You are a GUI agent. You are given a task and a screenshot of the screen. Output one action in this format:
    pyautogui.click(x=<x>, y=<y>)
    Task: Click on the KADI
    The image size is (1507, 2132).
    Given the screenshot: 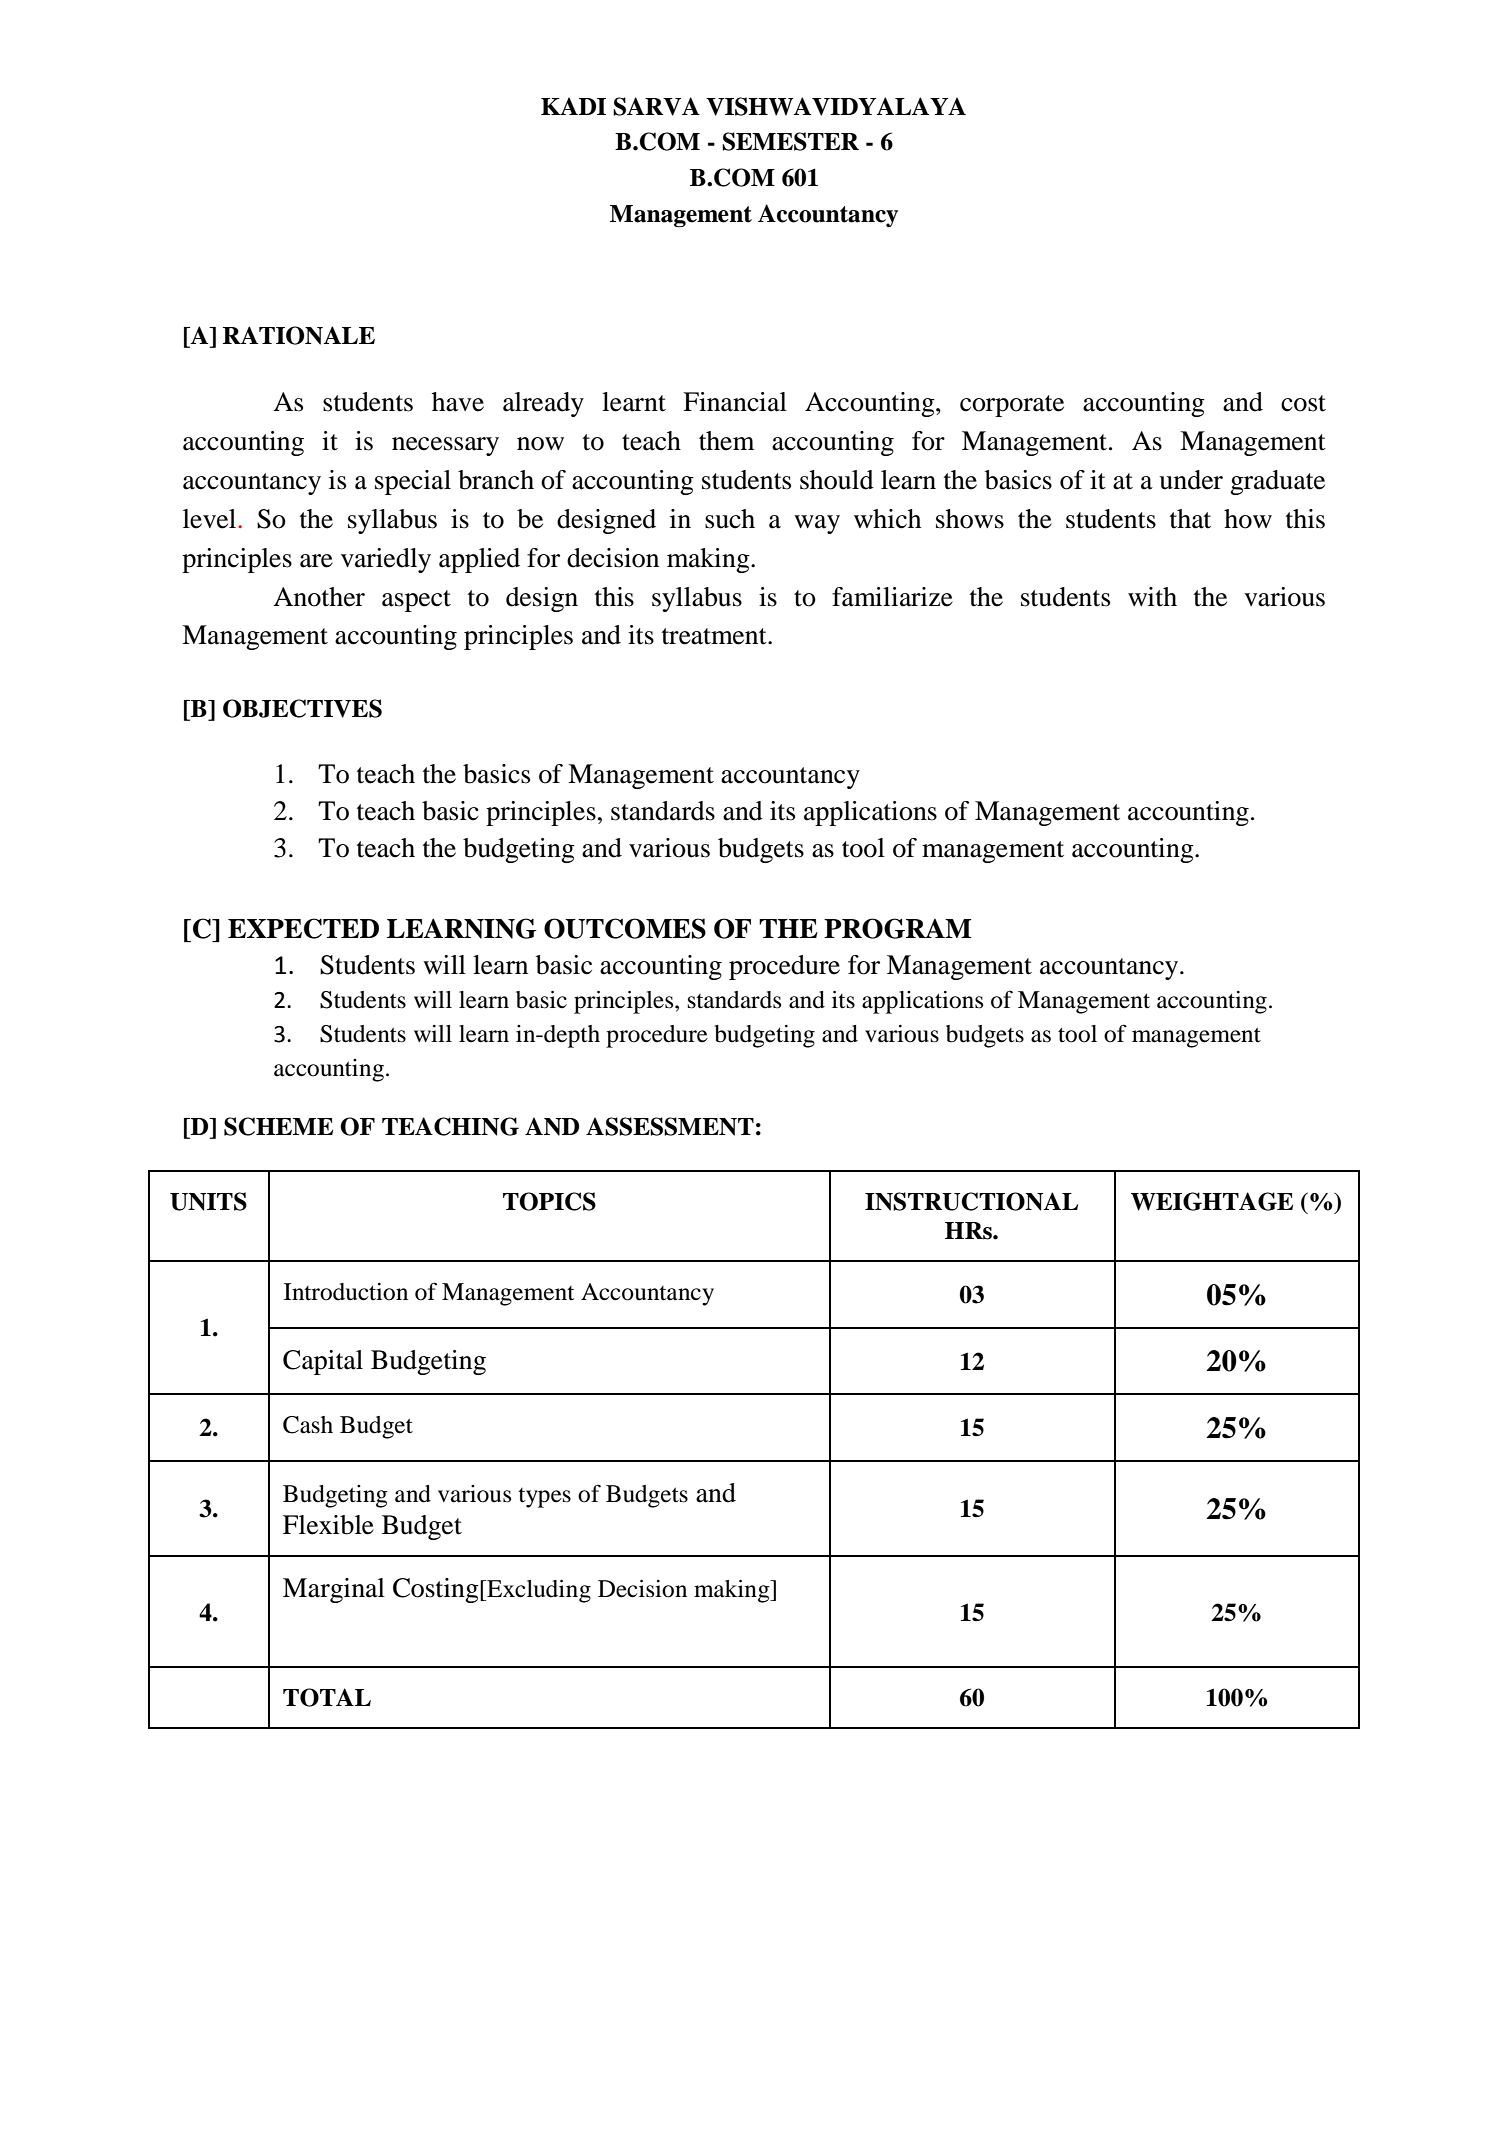 What is the action you would take?
    pyautogui.click(x=573, y=106)
